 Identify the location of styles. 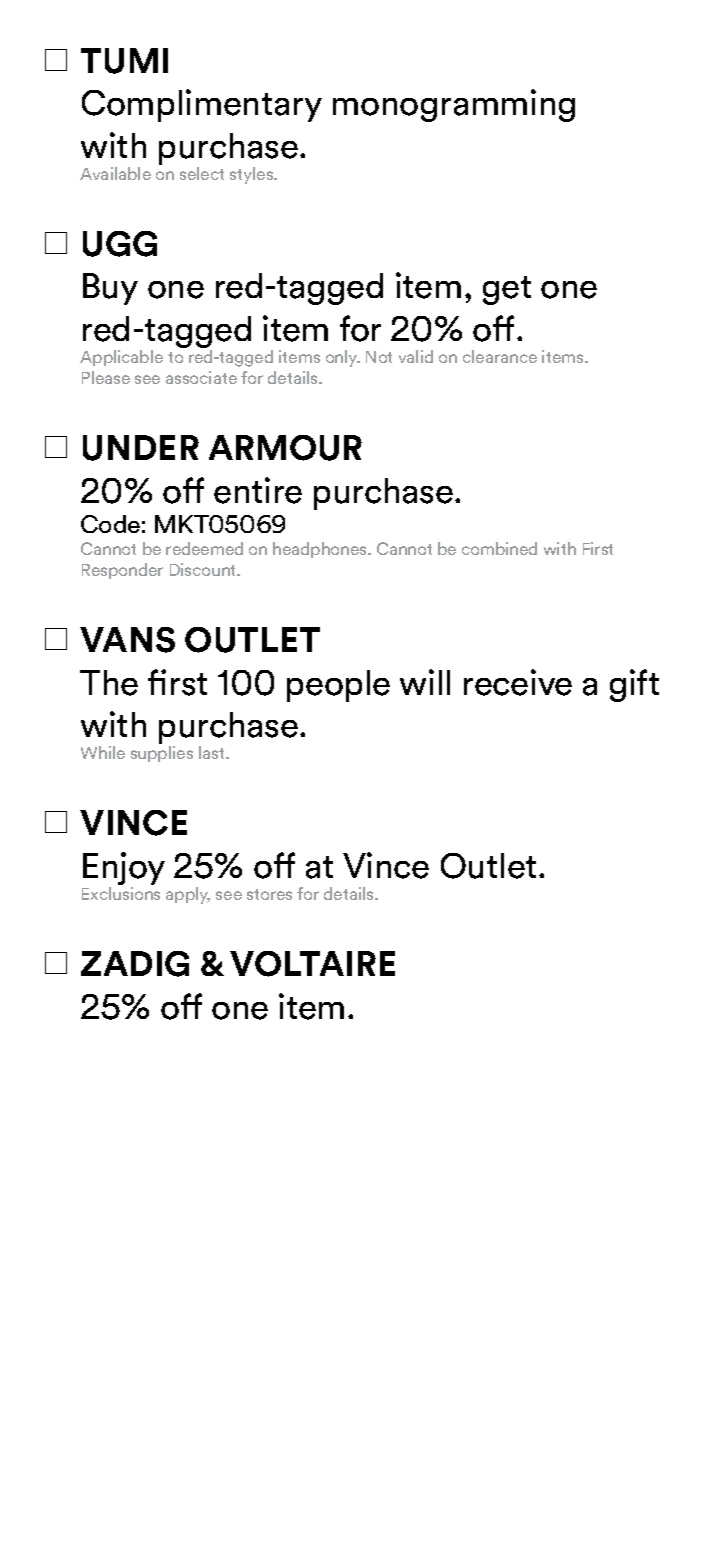
(253, 175).
